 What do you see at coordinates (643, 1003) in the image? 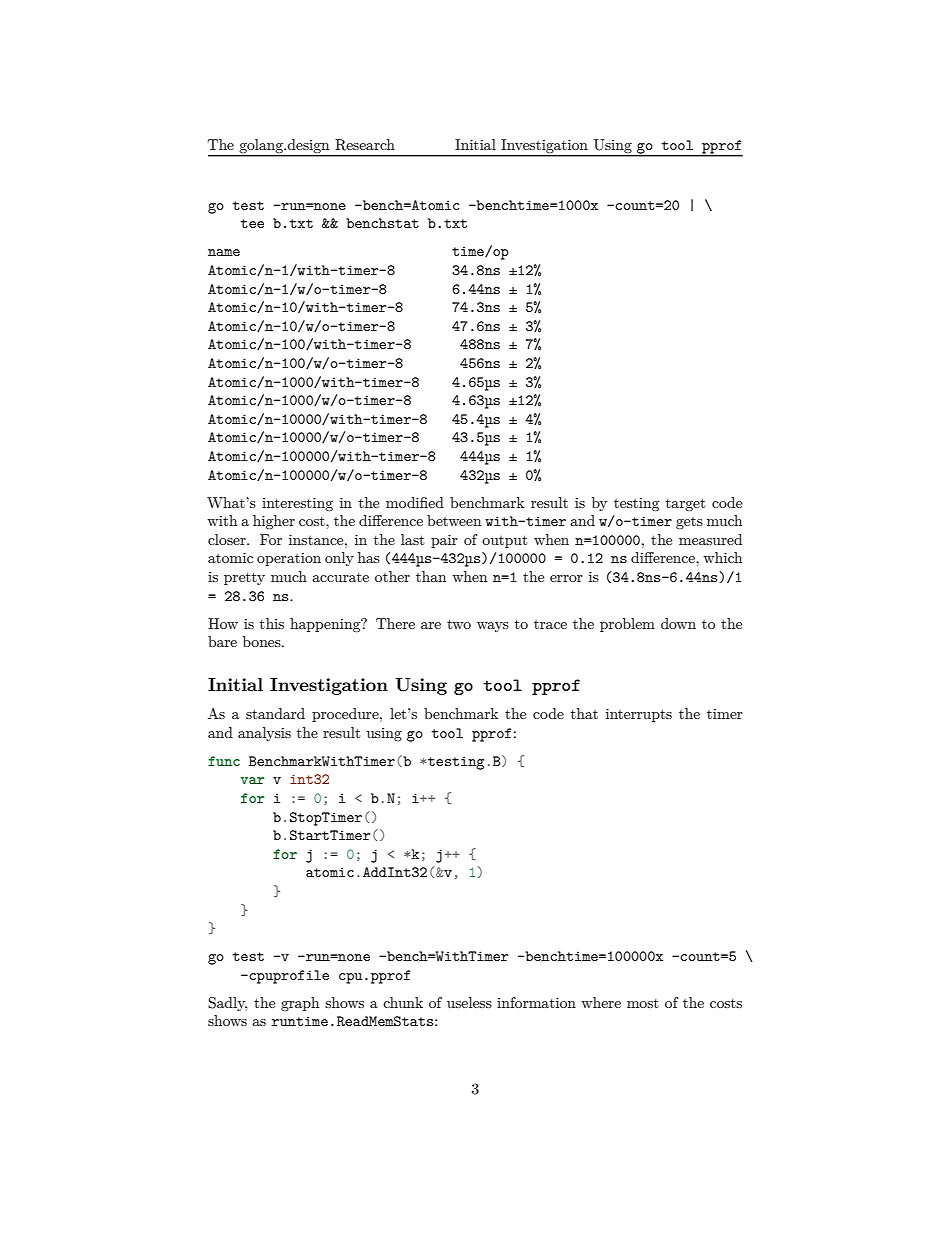
I see `most` at bounding box center [643, 1003].
